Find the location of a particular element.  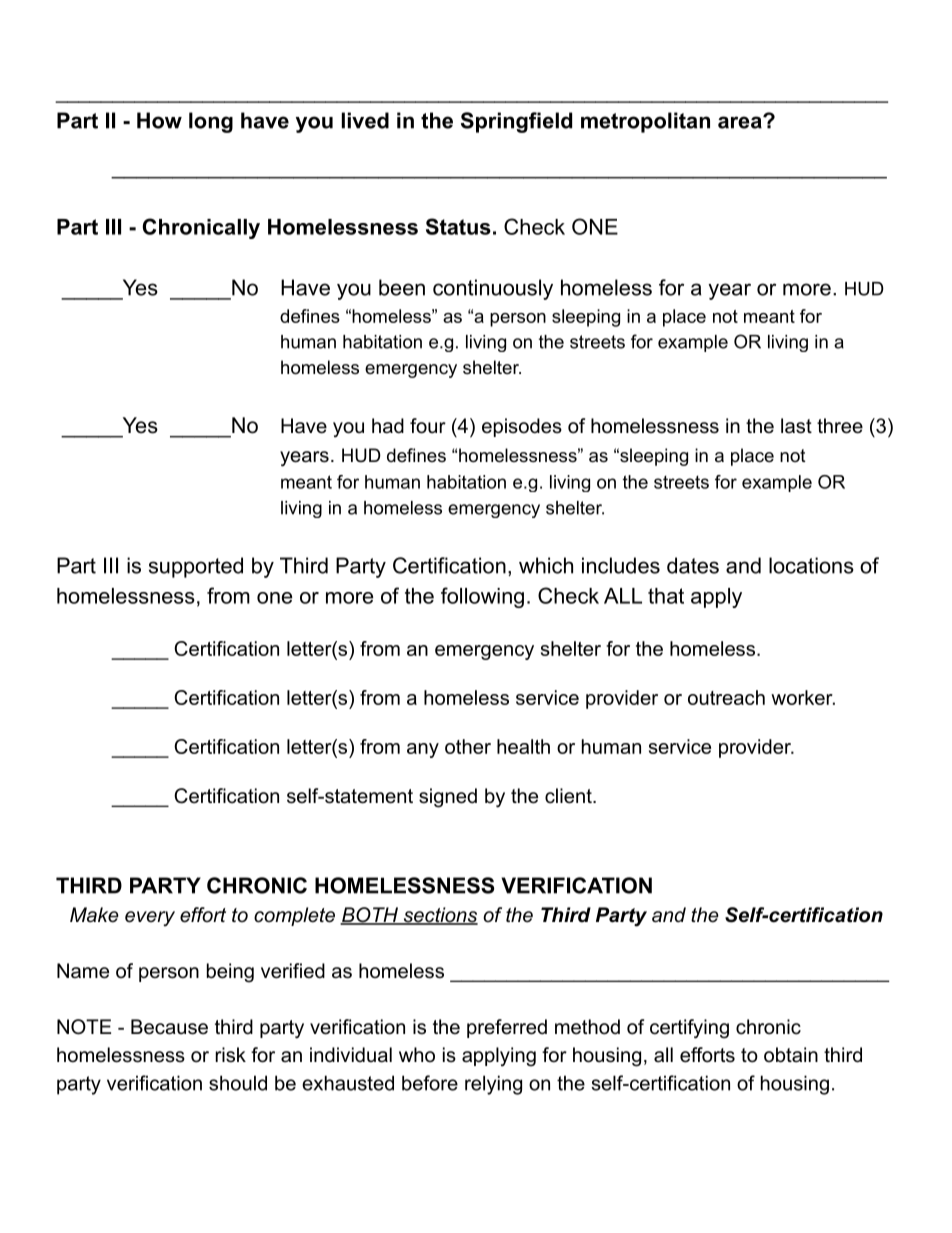

Springfield is located at coordinates (516, 122).
